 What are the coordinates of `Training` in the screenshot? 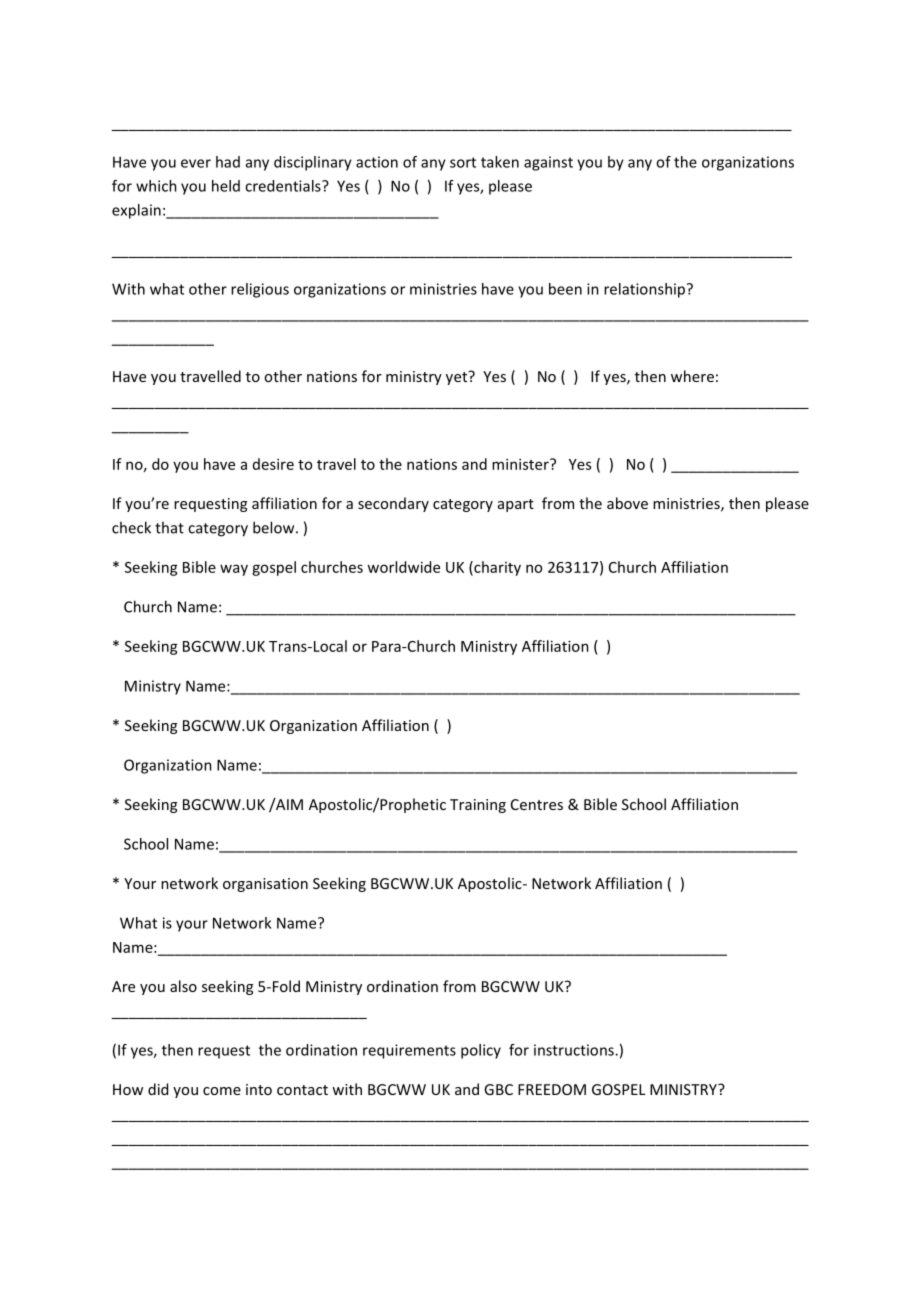 It's located at (478, 806).
